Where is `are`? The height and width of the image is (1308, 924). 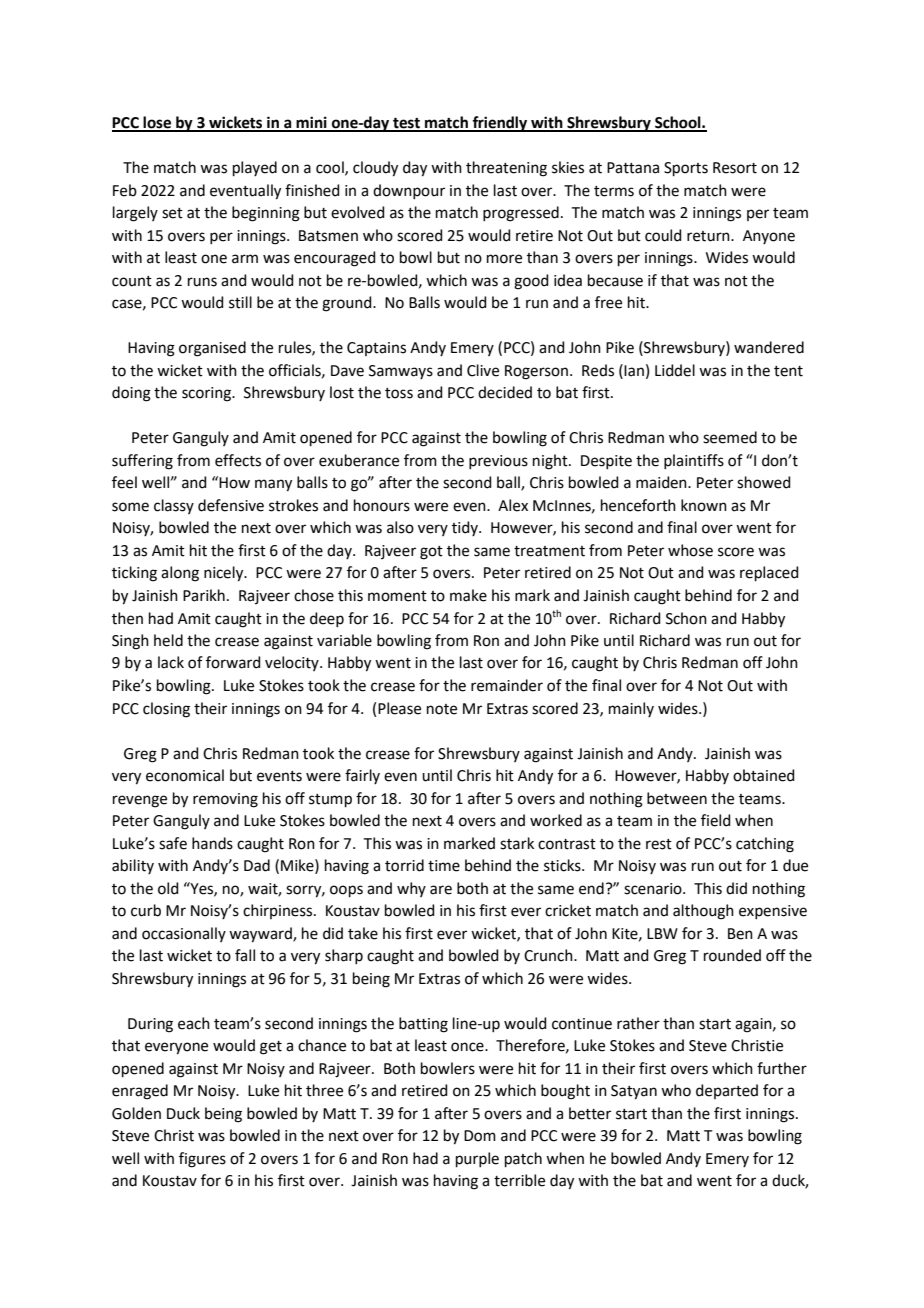
are is located at coordinates (441, 890).
